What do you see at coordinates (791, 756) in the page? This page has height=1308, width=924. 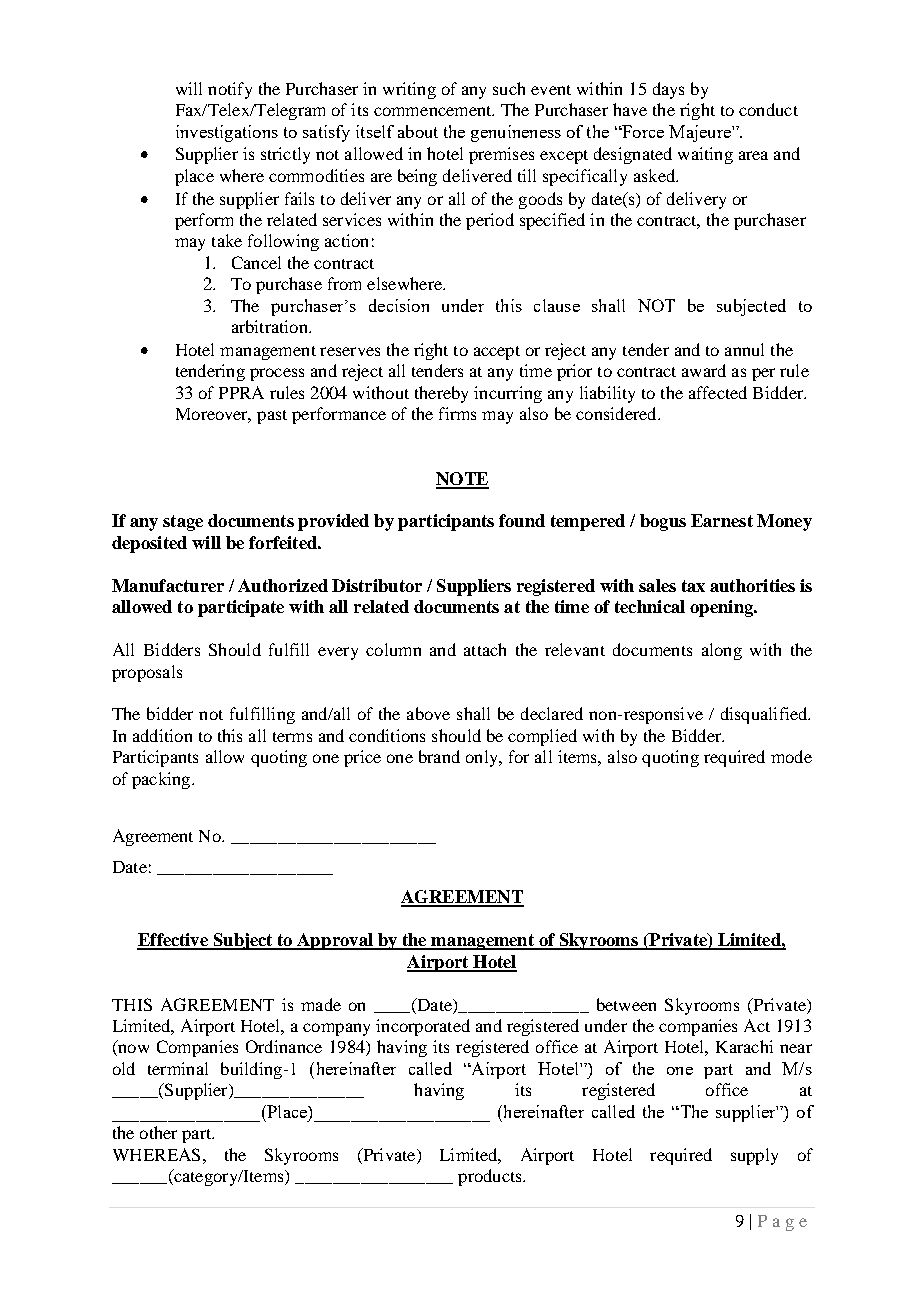 I see `mode` at bounding box center [791, 756].
